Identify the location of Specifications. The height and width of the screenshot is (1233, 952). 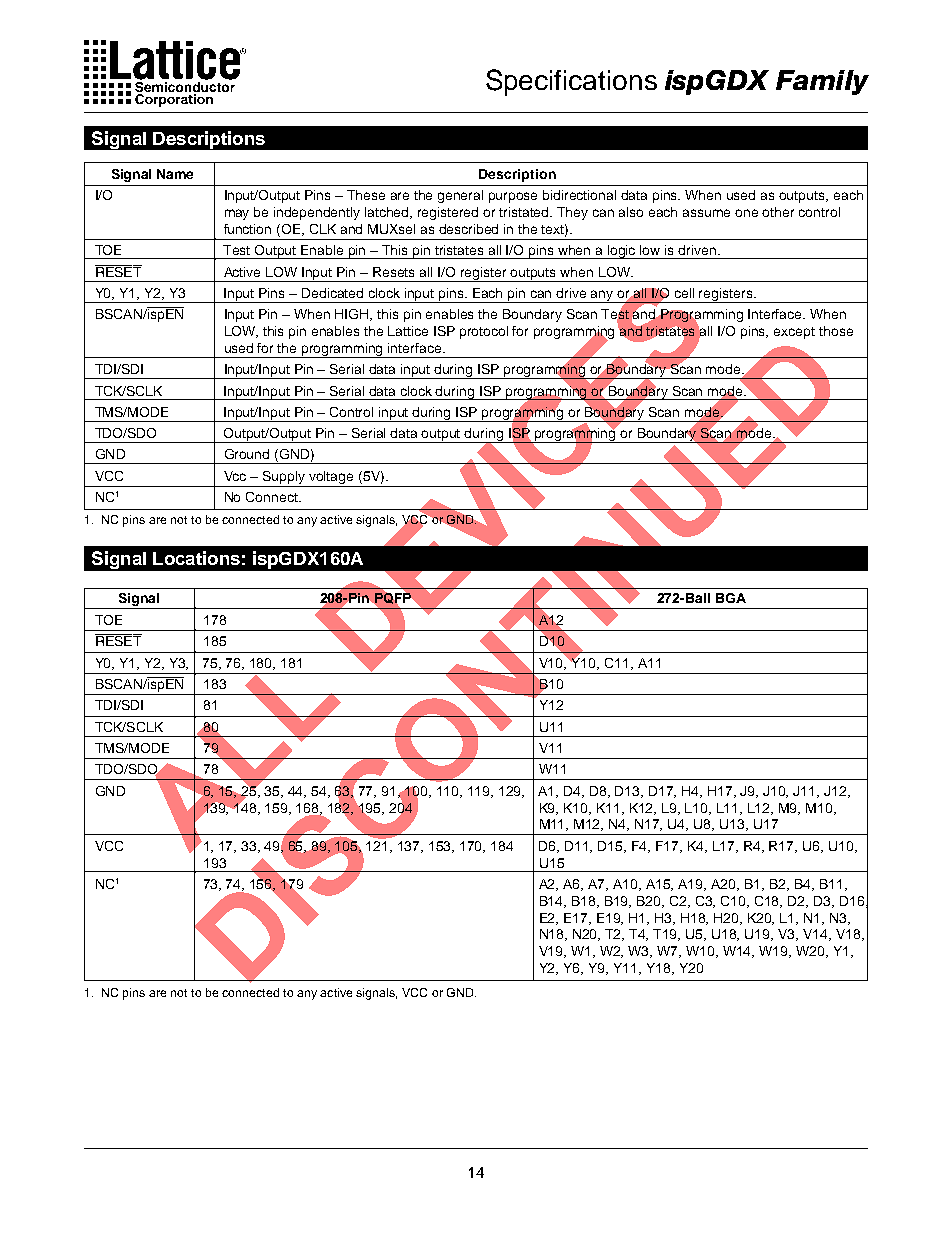
(571, 82).
